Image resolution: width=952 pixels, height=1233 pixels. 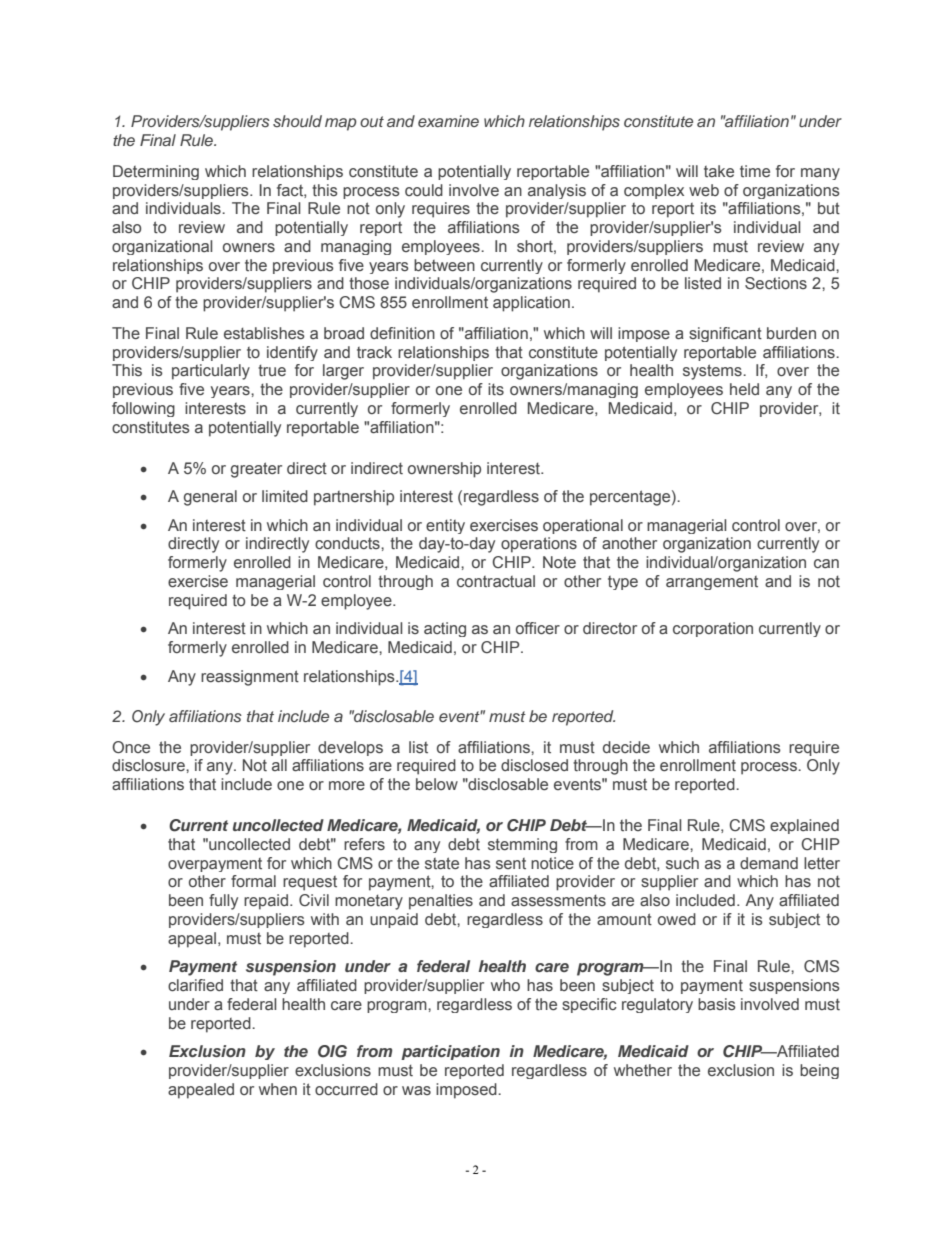 What do you see at coordinates (819, 1071) in the document?
I see `being` at bounding box center [819, 1071].
